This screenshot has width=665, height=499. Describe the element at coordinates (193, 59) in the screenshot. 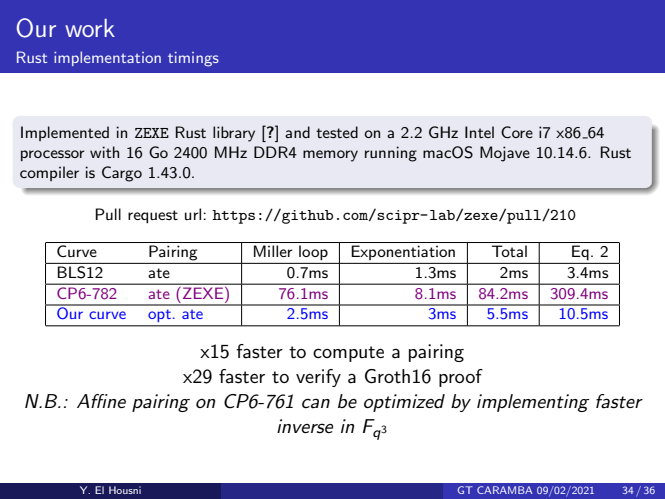

I see `timings` at that location.
